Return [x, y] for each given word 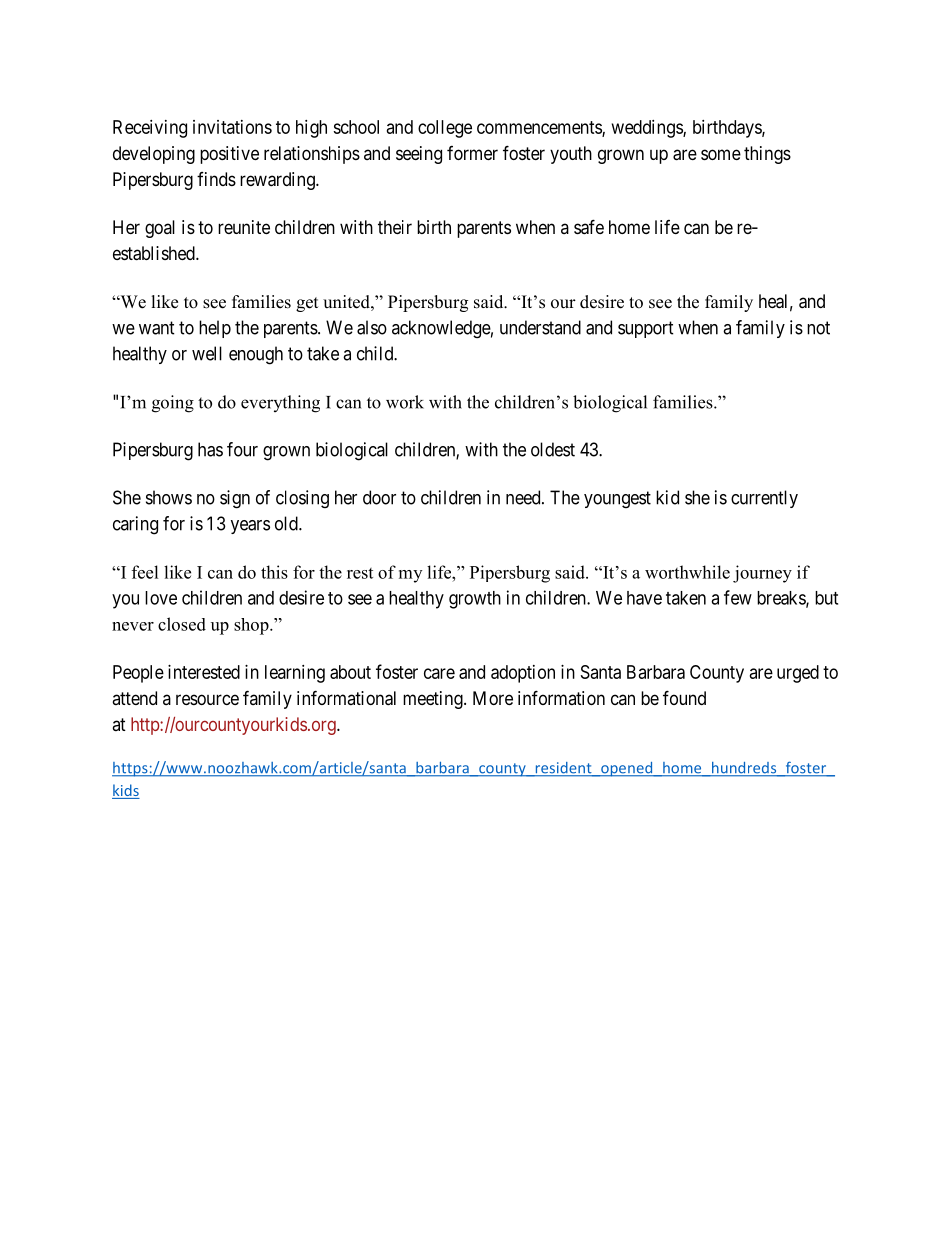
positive [229, 155]
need [524, 497]
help [215, 329]
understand [540, 327]
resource [207, 699]
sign [235, 499]
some [721, 154]
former [472, 153]
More [493, 698]
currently [764, 499]
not [818, 328]
